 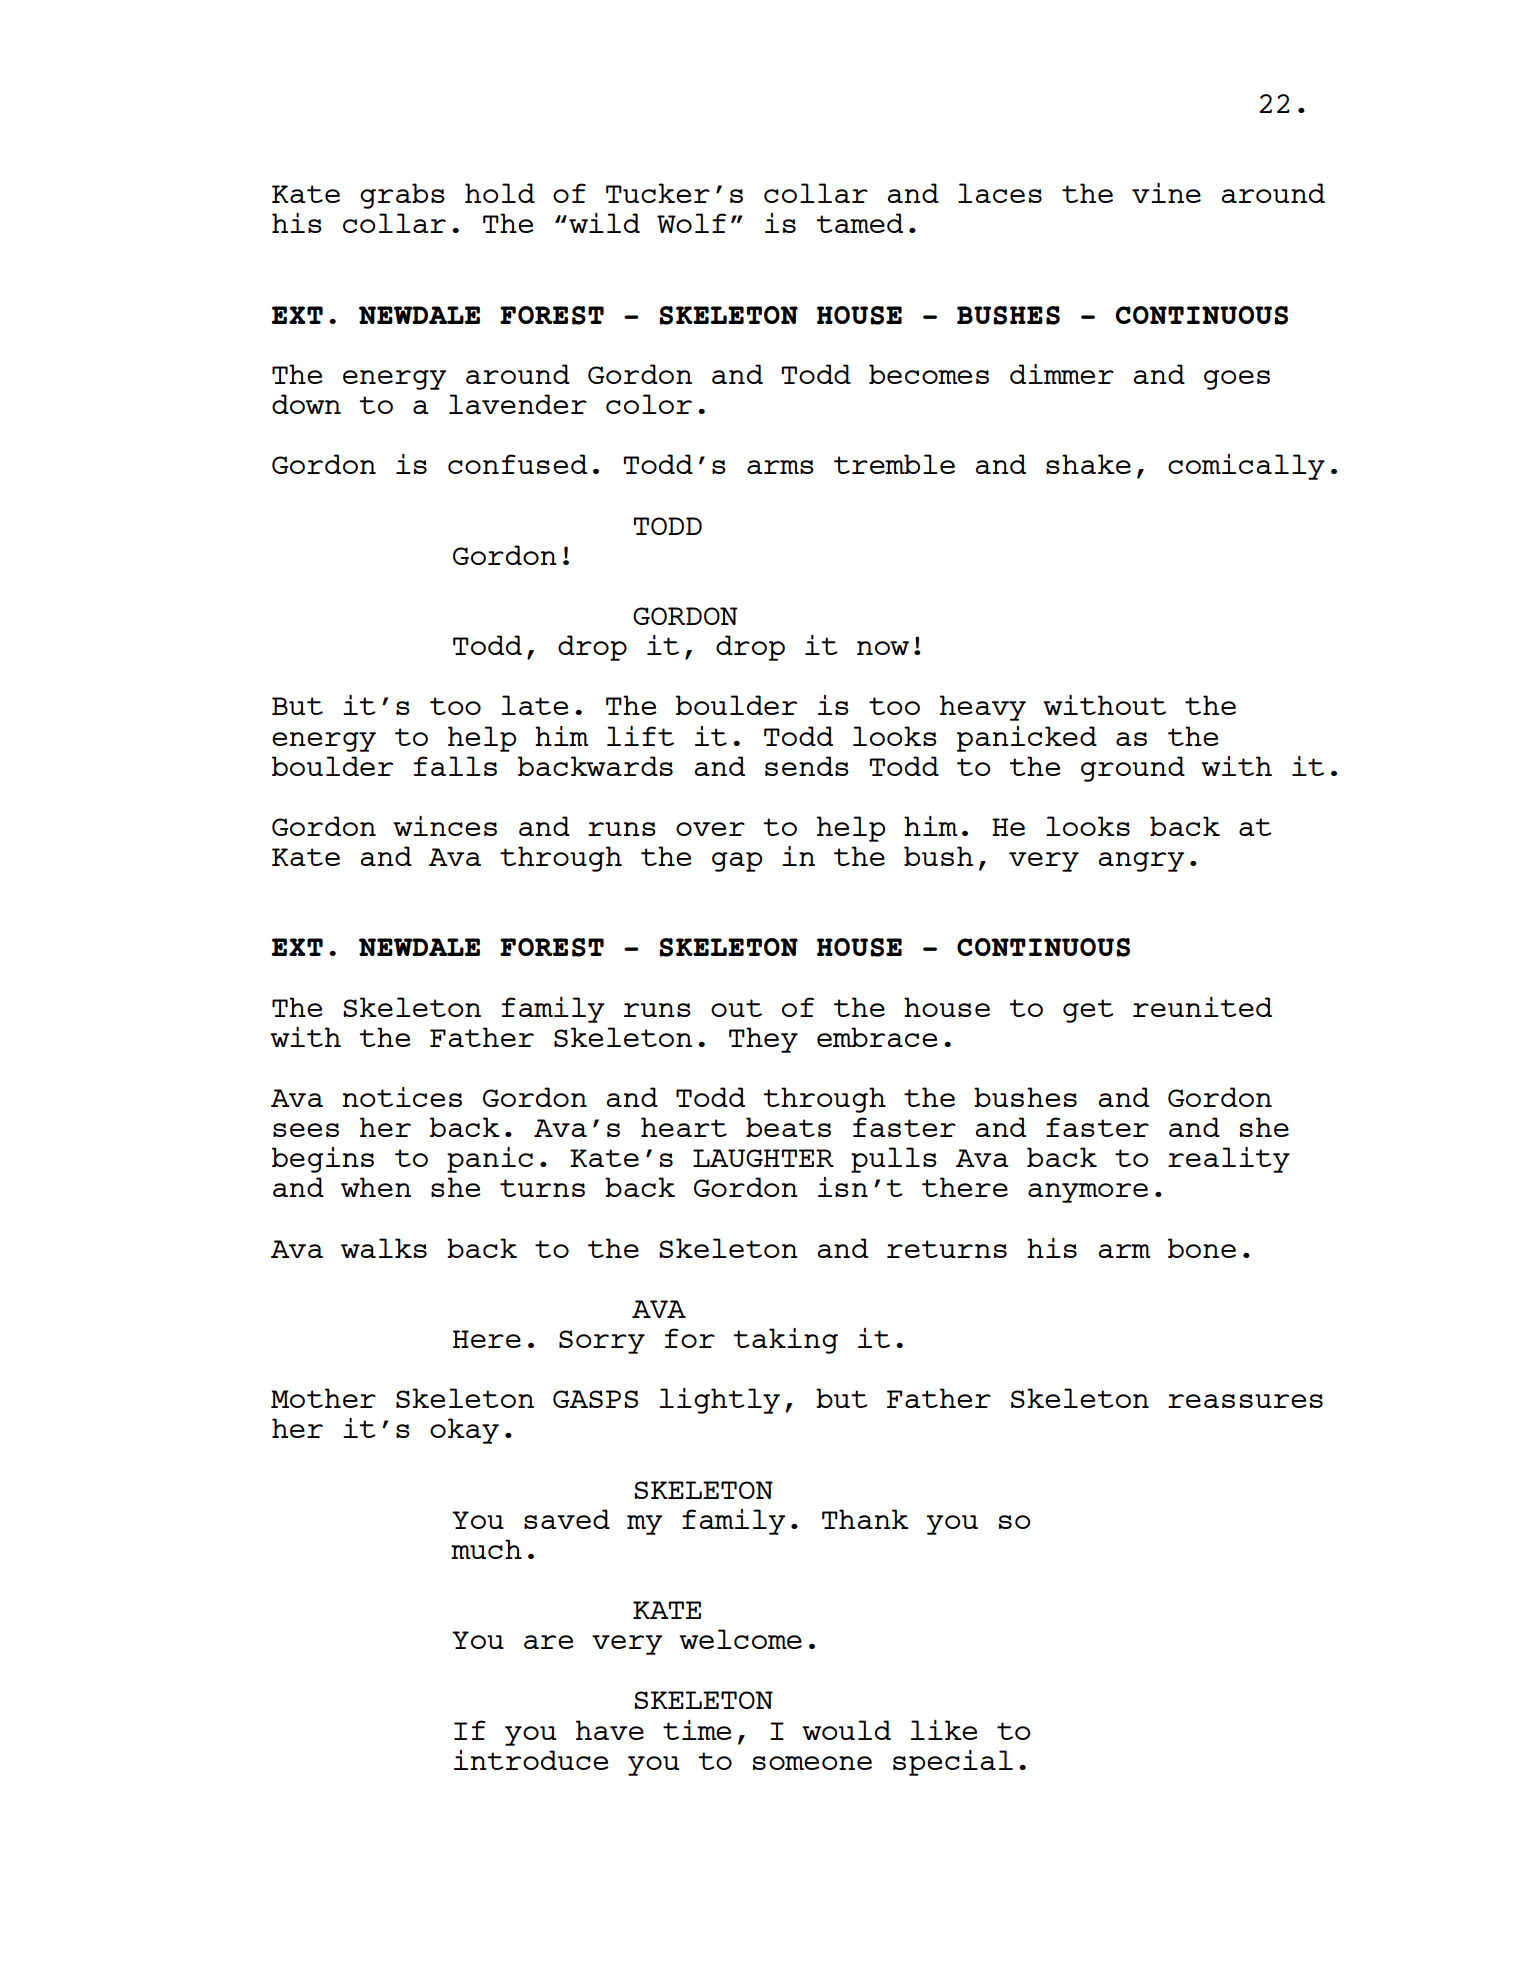 I want to click on notices, so click(x=402, y=1097).
